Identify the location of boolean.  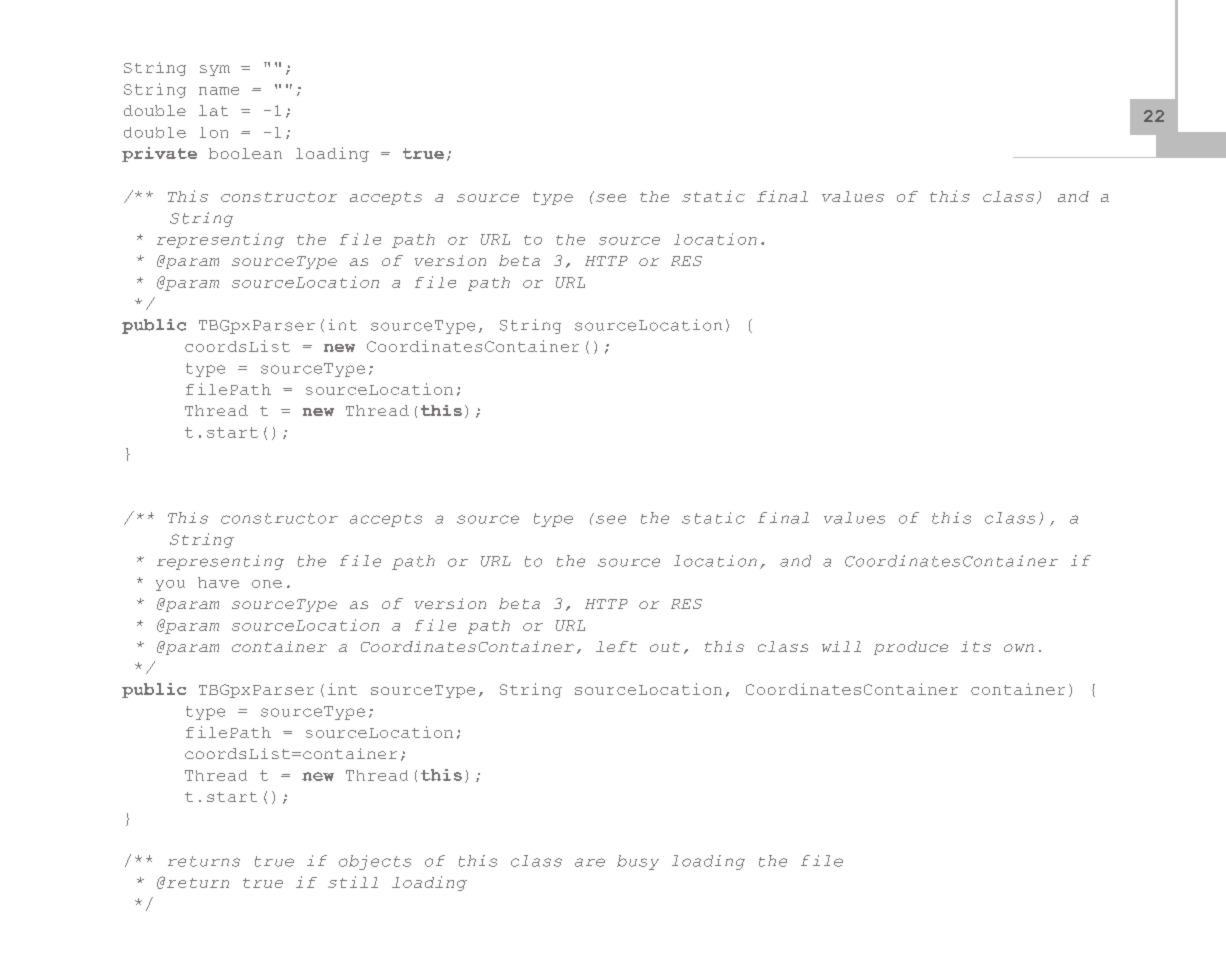
(245, 153).
